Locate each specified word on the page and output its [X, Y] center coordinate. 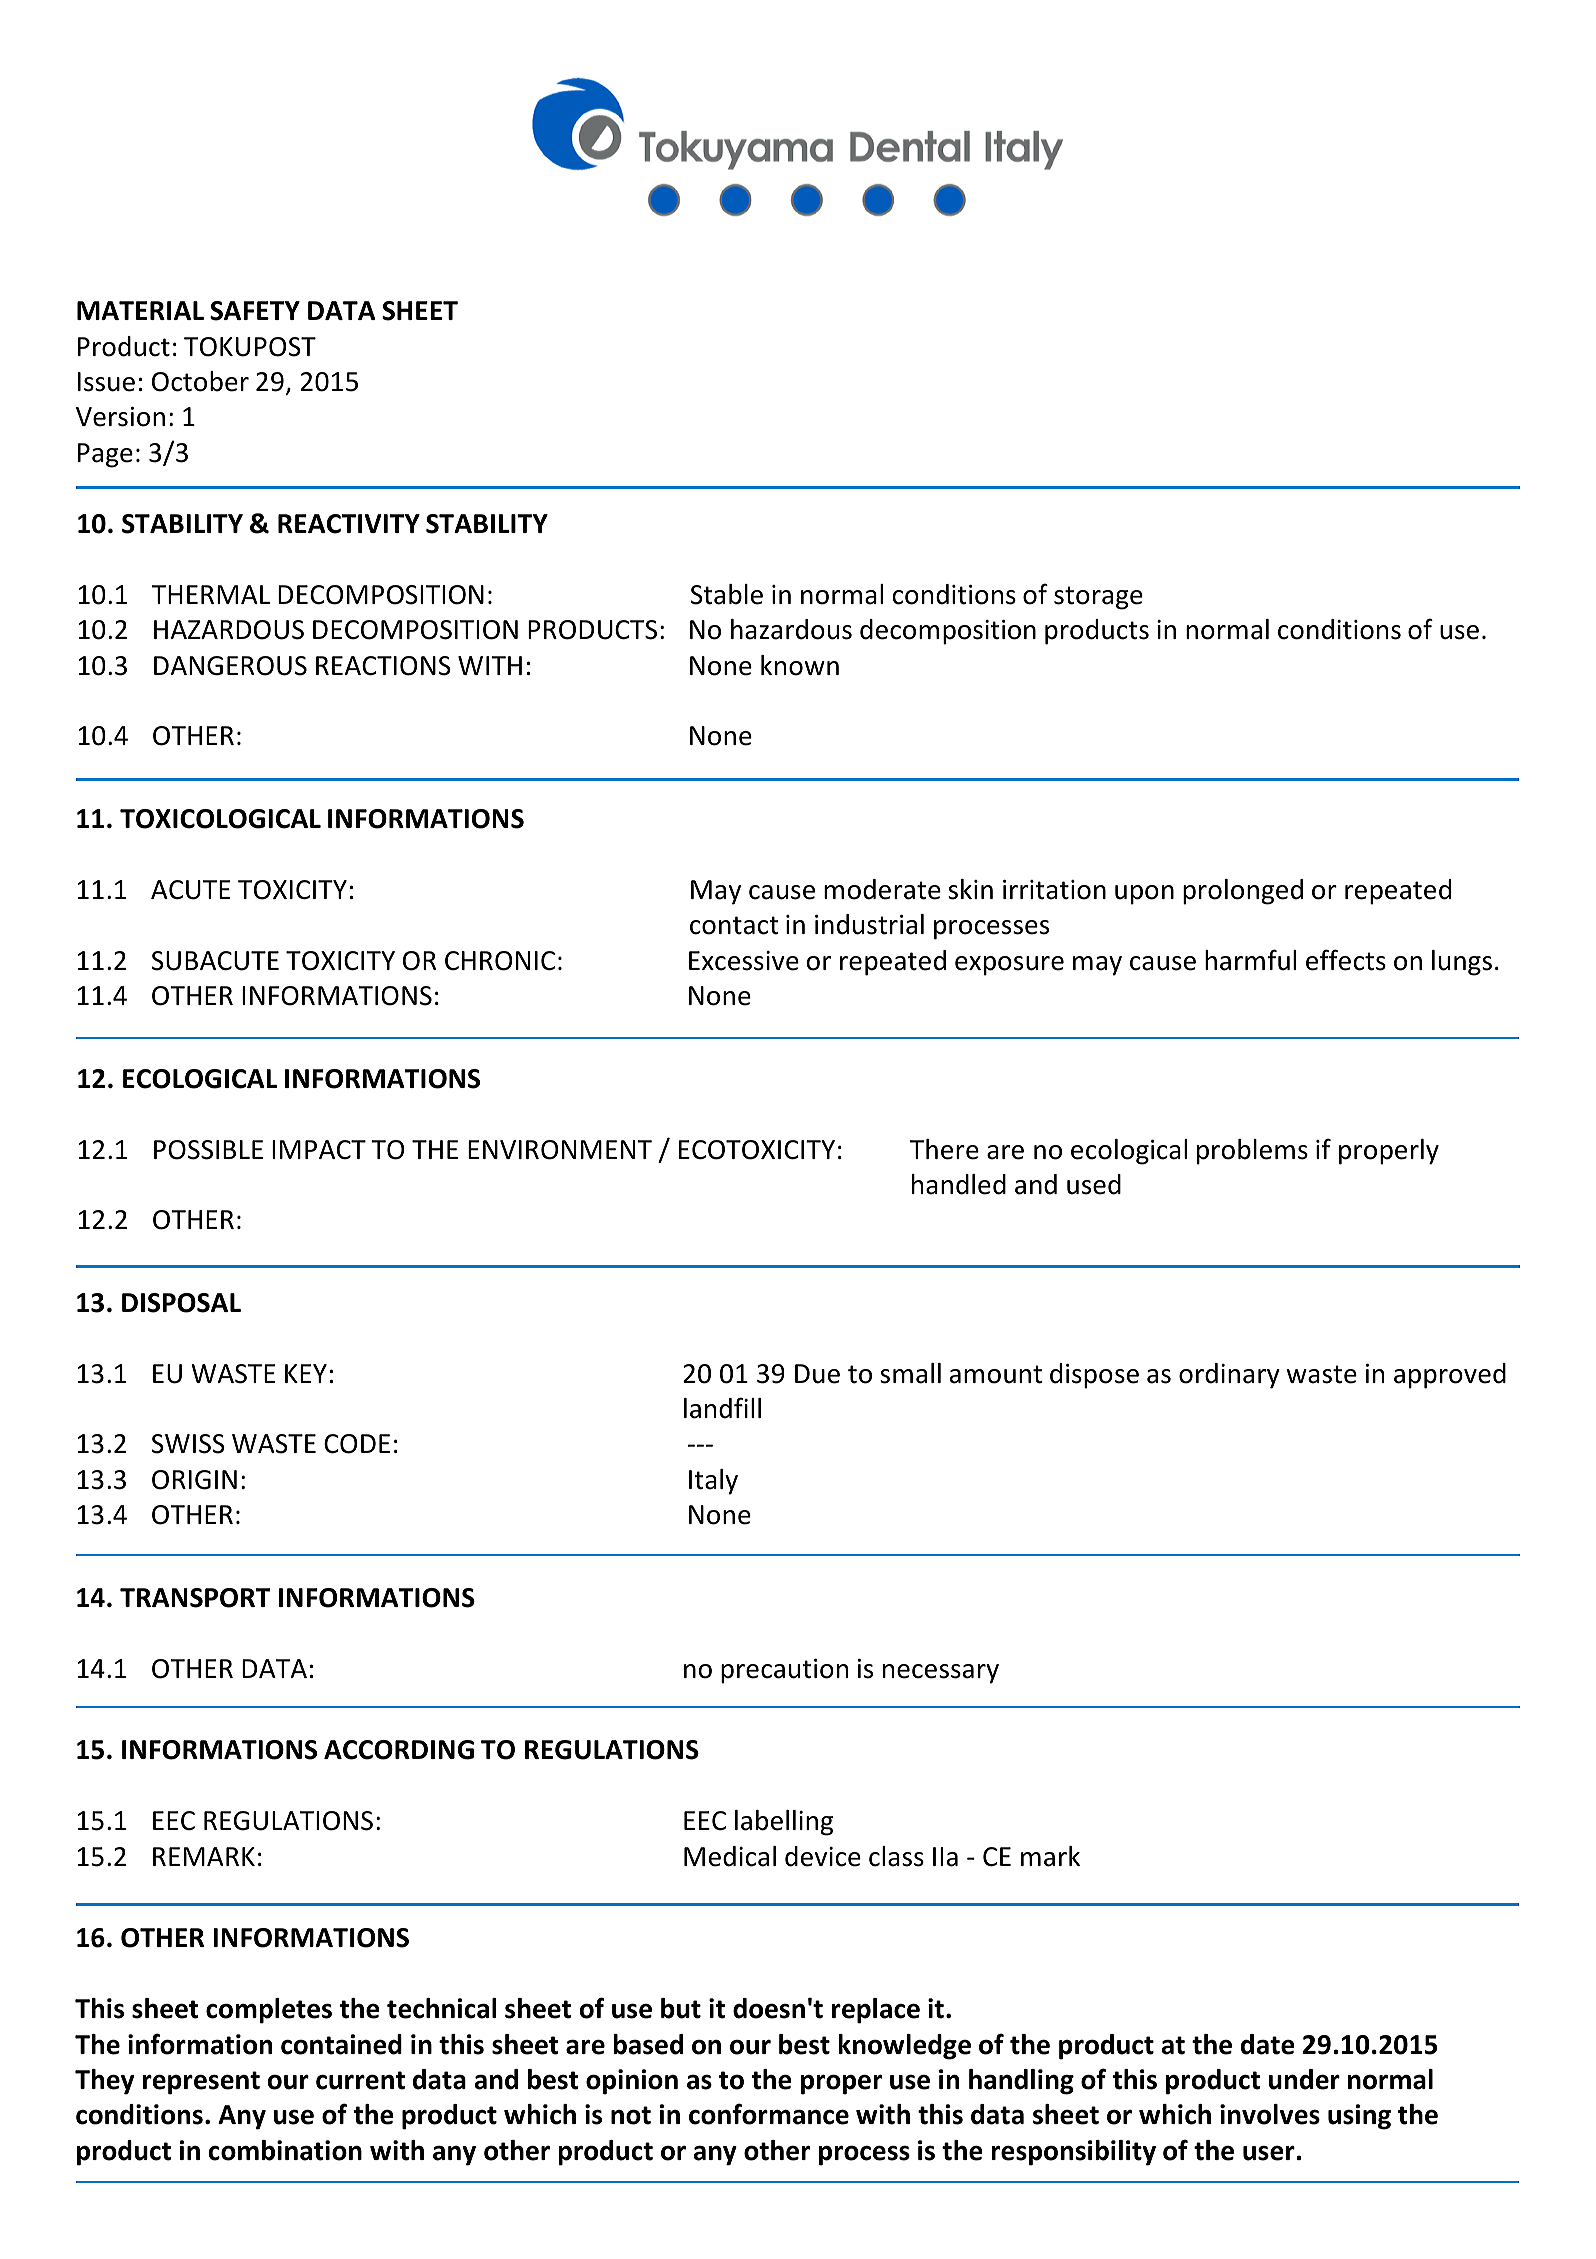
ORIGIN [194, 1480]
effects [1346, 960]
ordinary [1229, 1376]
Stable [726, 594]
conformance [769, 2114]
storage [1098, 598]
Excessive [744, 961]
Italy [713, 1482]
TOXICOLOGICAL [220, 819]
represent [201, 2083]
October [200, 381]
